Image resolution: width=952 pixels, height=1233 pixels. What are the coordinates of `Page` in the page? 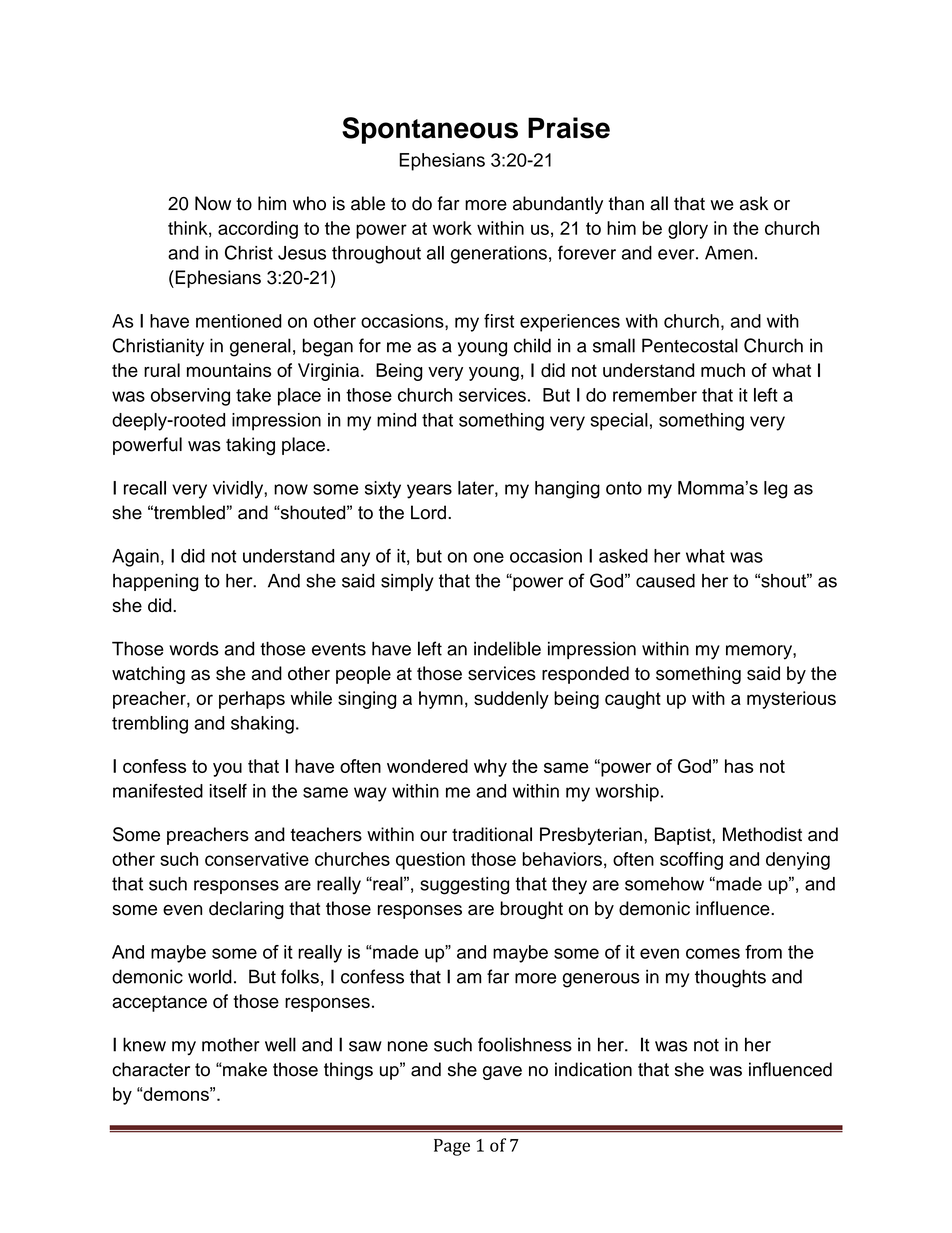 It's located at (452, 1147).
